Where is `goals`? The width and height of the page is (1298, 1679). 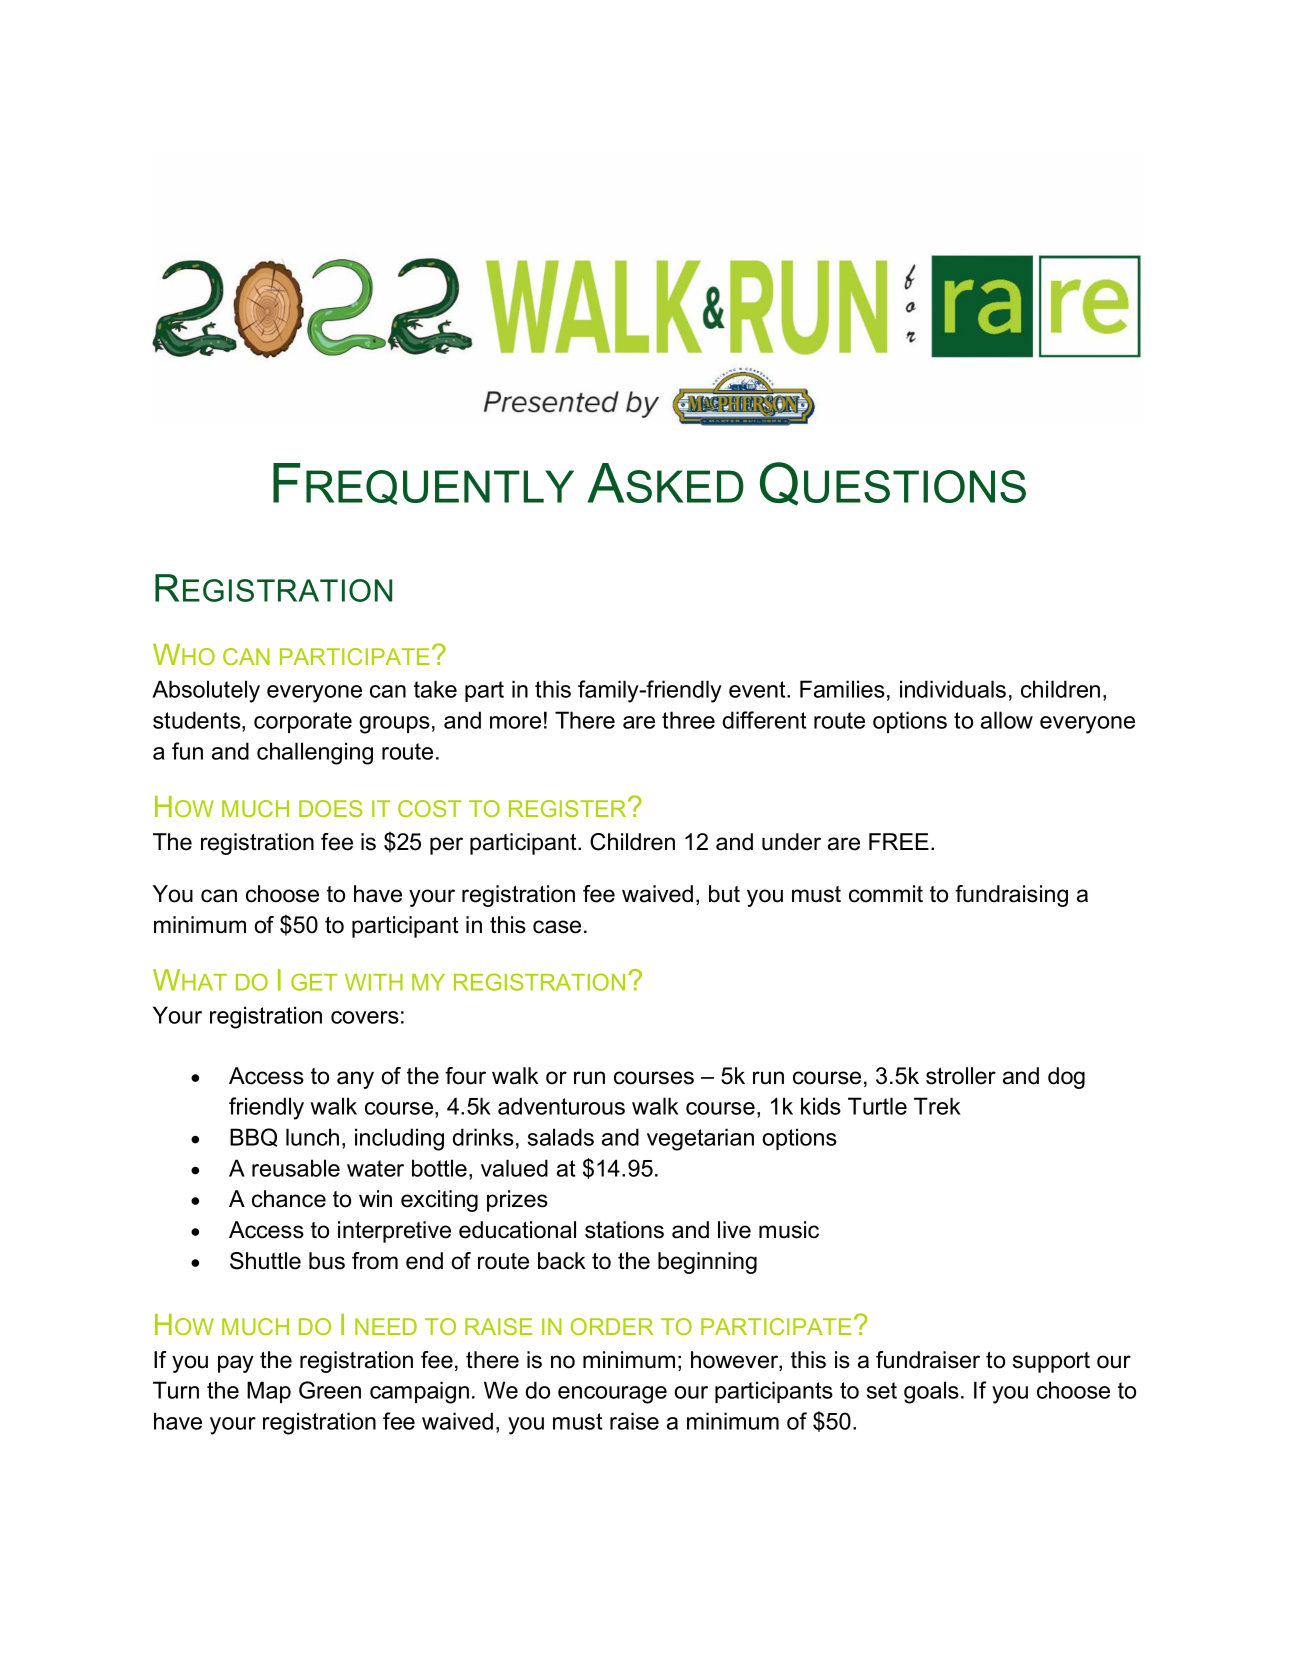 goals is located at coordinates (931, 1392).
